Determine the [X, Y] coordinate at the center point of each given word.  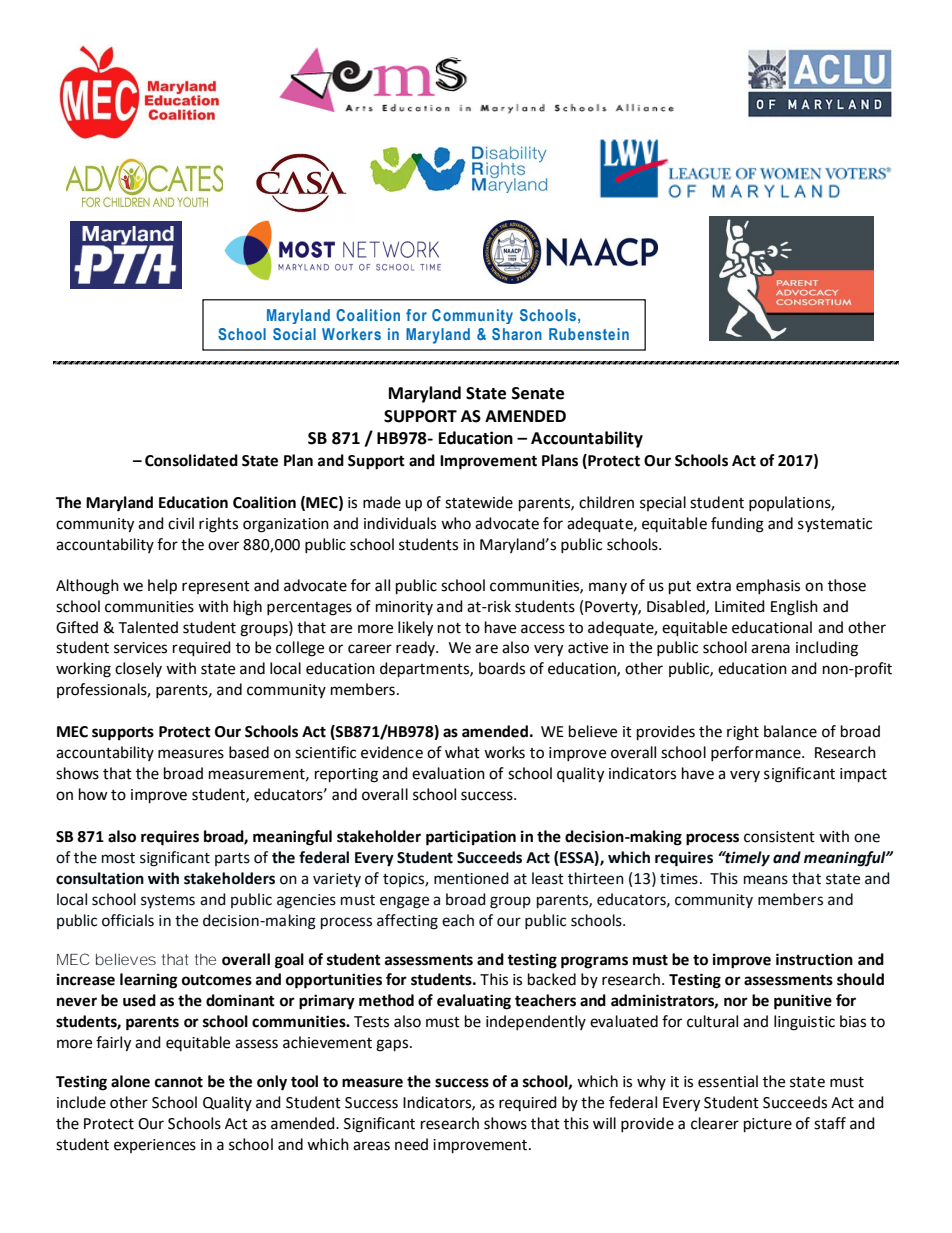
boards [502, 668]
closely [138, 669]
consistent [779, 837]
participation [471, 838]
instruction [814, 959]
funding [737, 525]
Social [294, 334]
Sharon [517, 334]
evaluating [474, 1002]
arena [770, 649]
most [118, 858]
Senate [538, 393]
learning [149, 981]
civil [181, 523]
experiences [155, 1146]
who [456, 523]
